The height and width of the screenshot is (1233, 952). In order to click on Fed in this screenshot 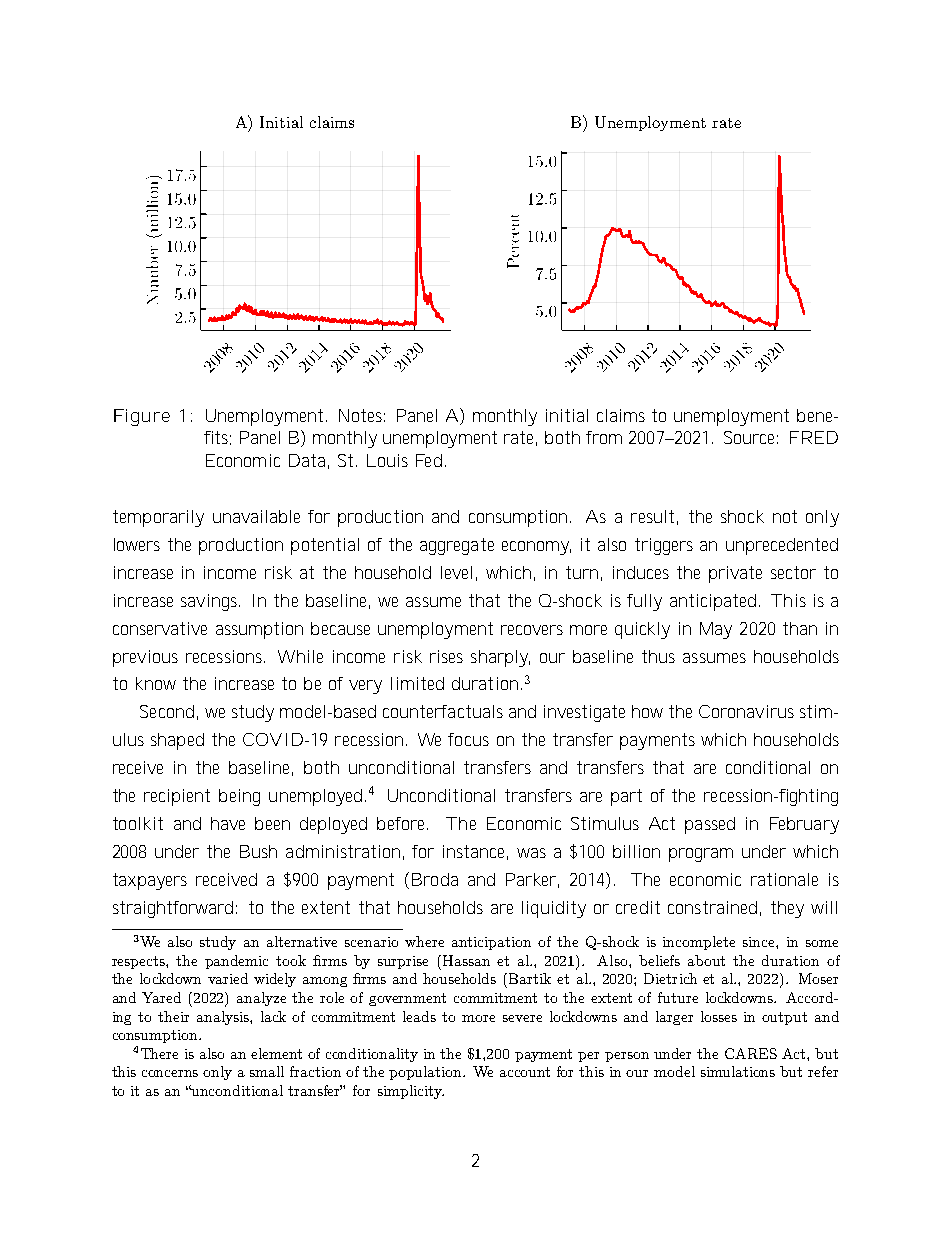, I will do `click(429, 460)`.
